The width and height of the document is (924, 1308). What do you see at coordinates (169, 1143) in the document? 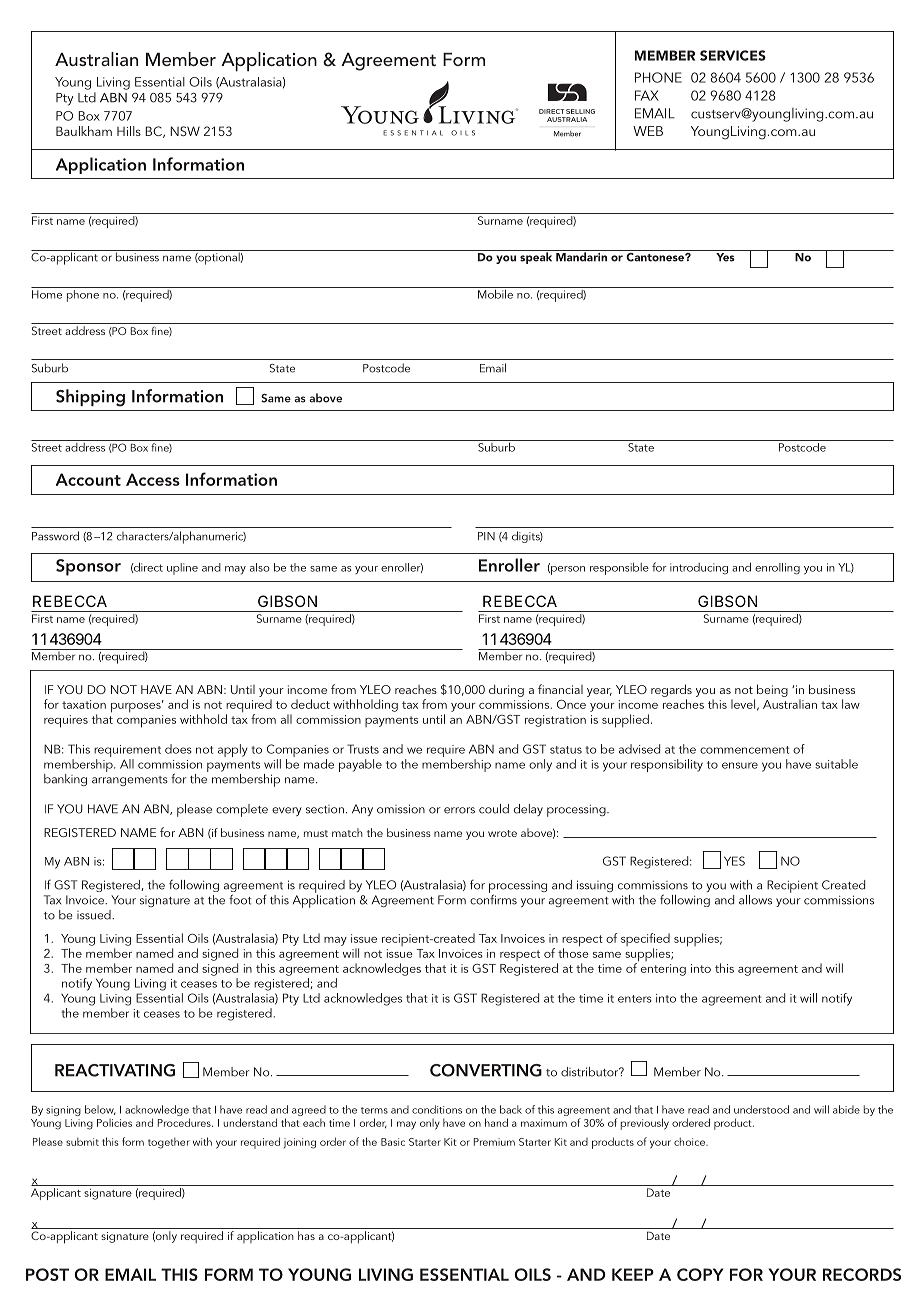
I see `together` at bounding box center [169, 1143].
